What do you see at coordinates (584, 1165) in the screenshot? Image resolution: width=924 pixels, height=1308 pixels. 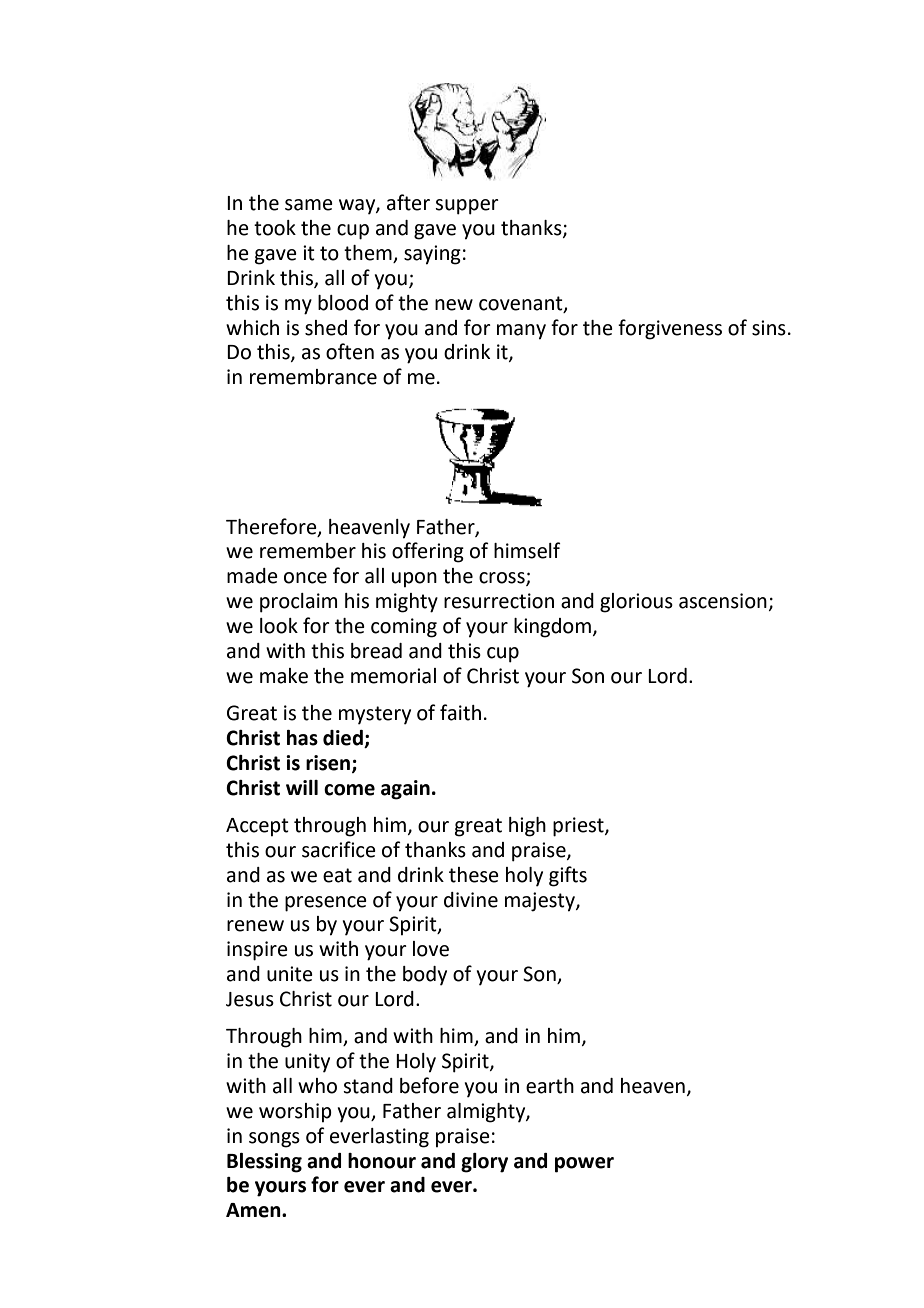 I see `power` at bounding box center [584, 1165].
